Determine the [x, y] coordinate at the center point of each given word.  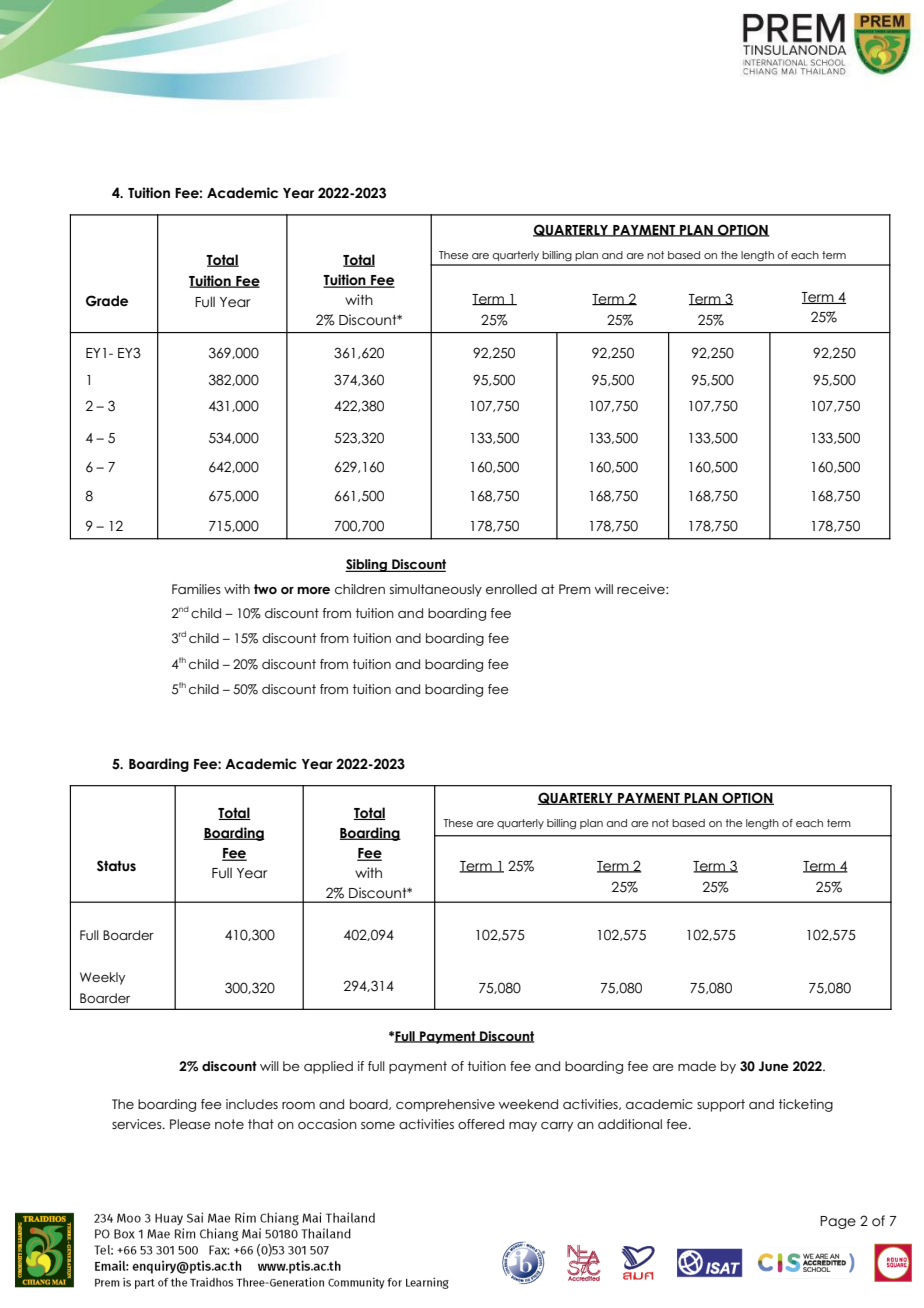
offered [481, 1124]
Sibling [367, 565]
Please [190, 1124]
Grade [107, 301]
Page [838, 1222]
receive [642, 589]
